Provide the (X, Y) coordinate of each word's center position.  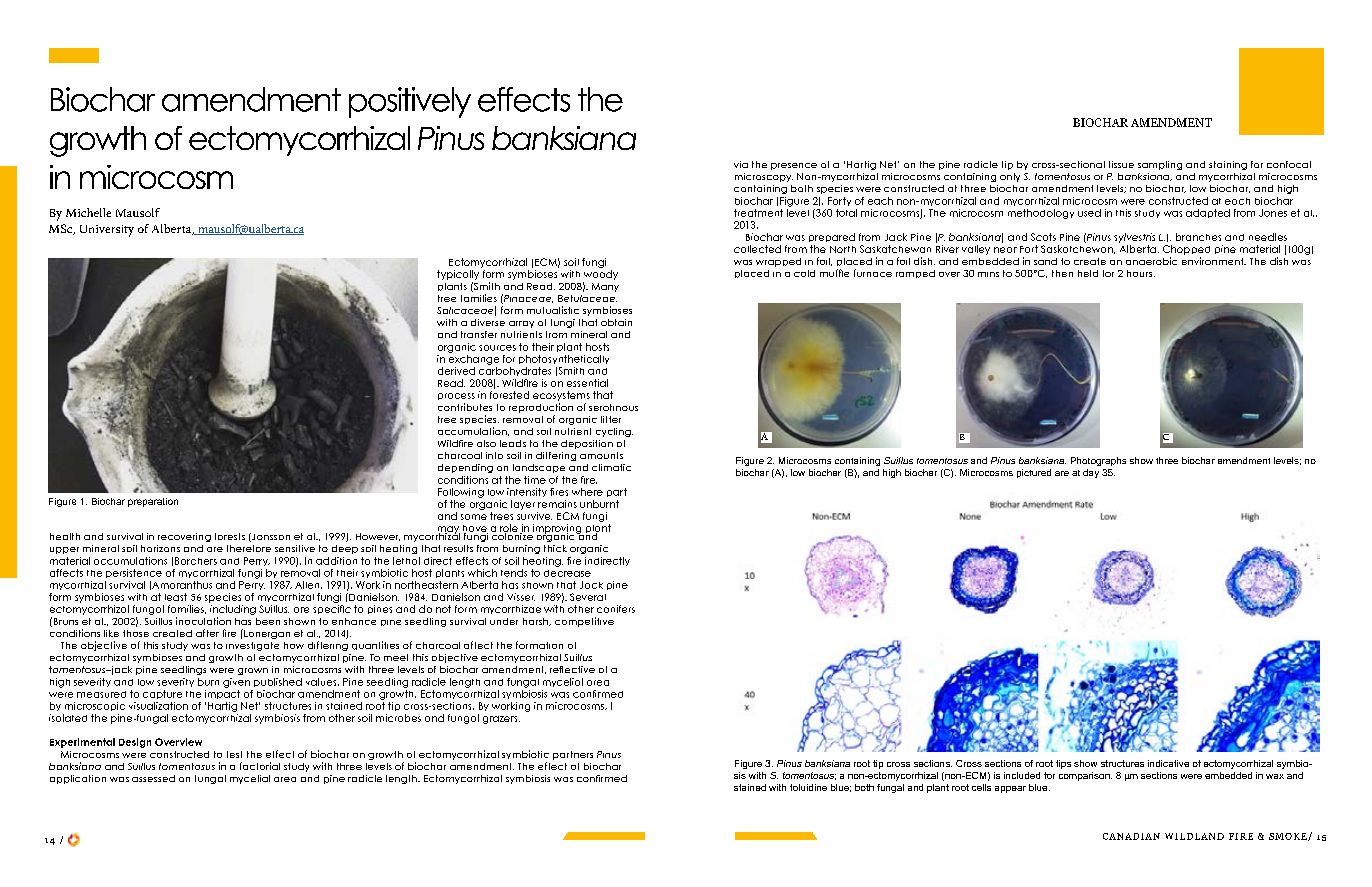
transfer (479, 334)
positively (410, 102)
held (1088, 273)
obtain (616, 322)
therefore (249, 548)
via (741, 164)
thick (555, 548)
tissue (1121, 164)
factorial (260, 766)
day (1091, 473)
